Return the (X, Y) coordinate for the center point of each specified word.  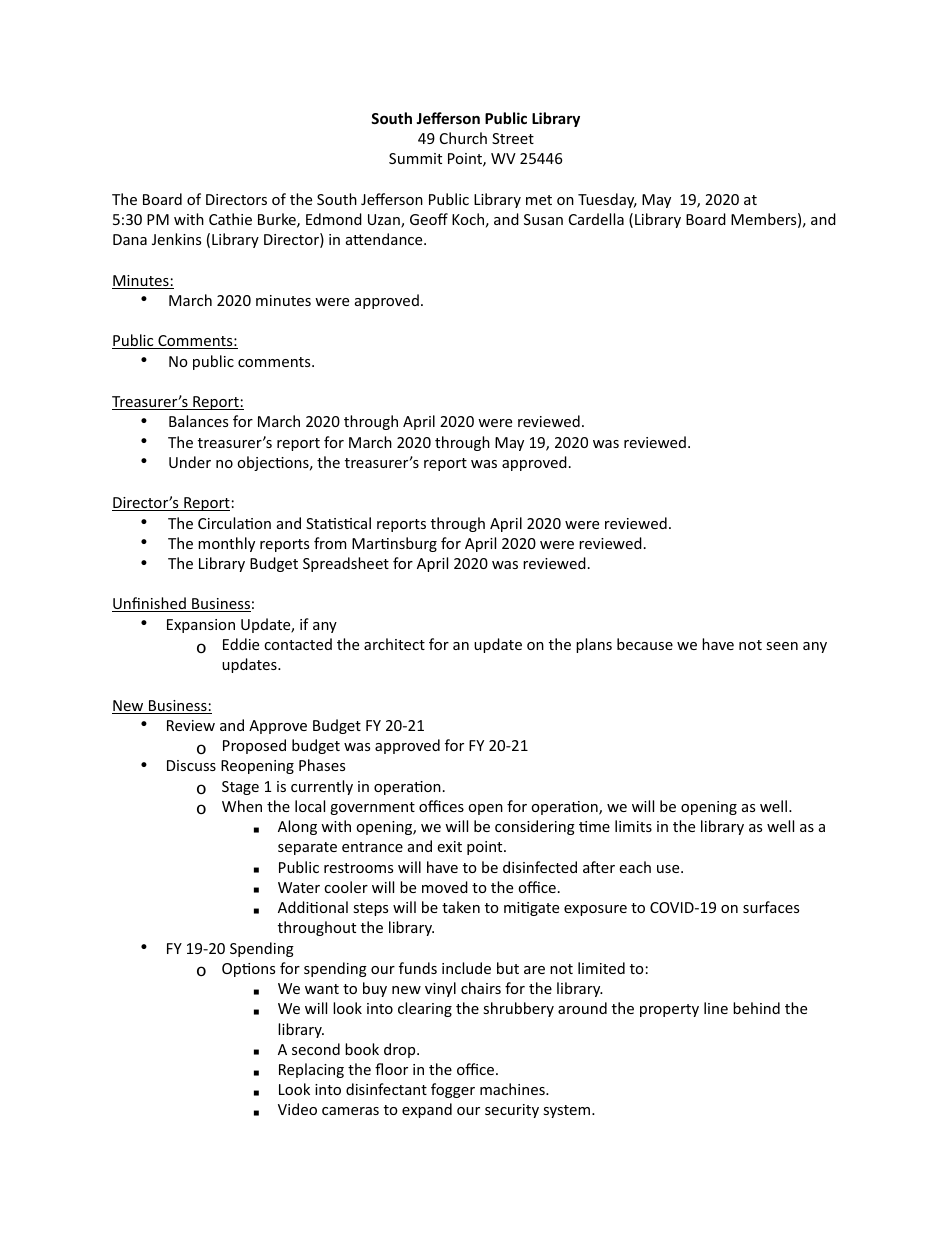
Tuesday (607, 200)
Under (190, 462)
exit (449, 846)
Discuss (191, 765)
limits (633, 826)
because (645, 644)
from (330, 543)
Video (297, 1109)
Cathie (230, 219)
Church (463, 138)
